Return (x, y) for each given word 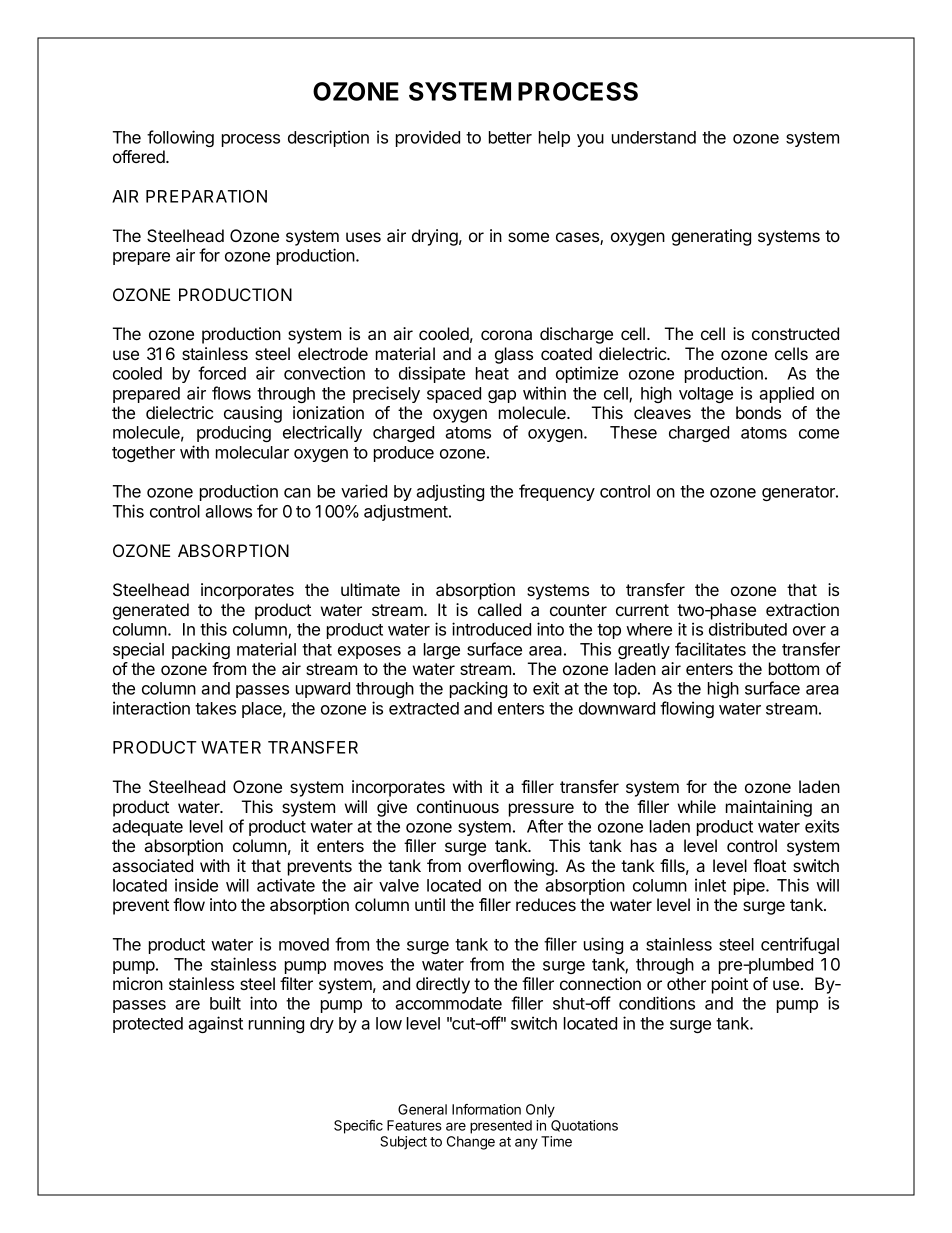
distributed (748, 629)
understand (654, 137)
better (510, 137)
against (215, 1024)
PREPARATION (206, 196)
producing (234, 433)
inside (196, 885)
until (430, 904)
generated (151, 611)
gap (502, 396)
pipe (750, 886)
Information (486, 1109)
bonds (758, 412)
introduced (491, 629)
